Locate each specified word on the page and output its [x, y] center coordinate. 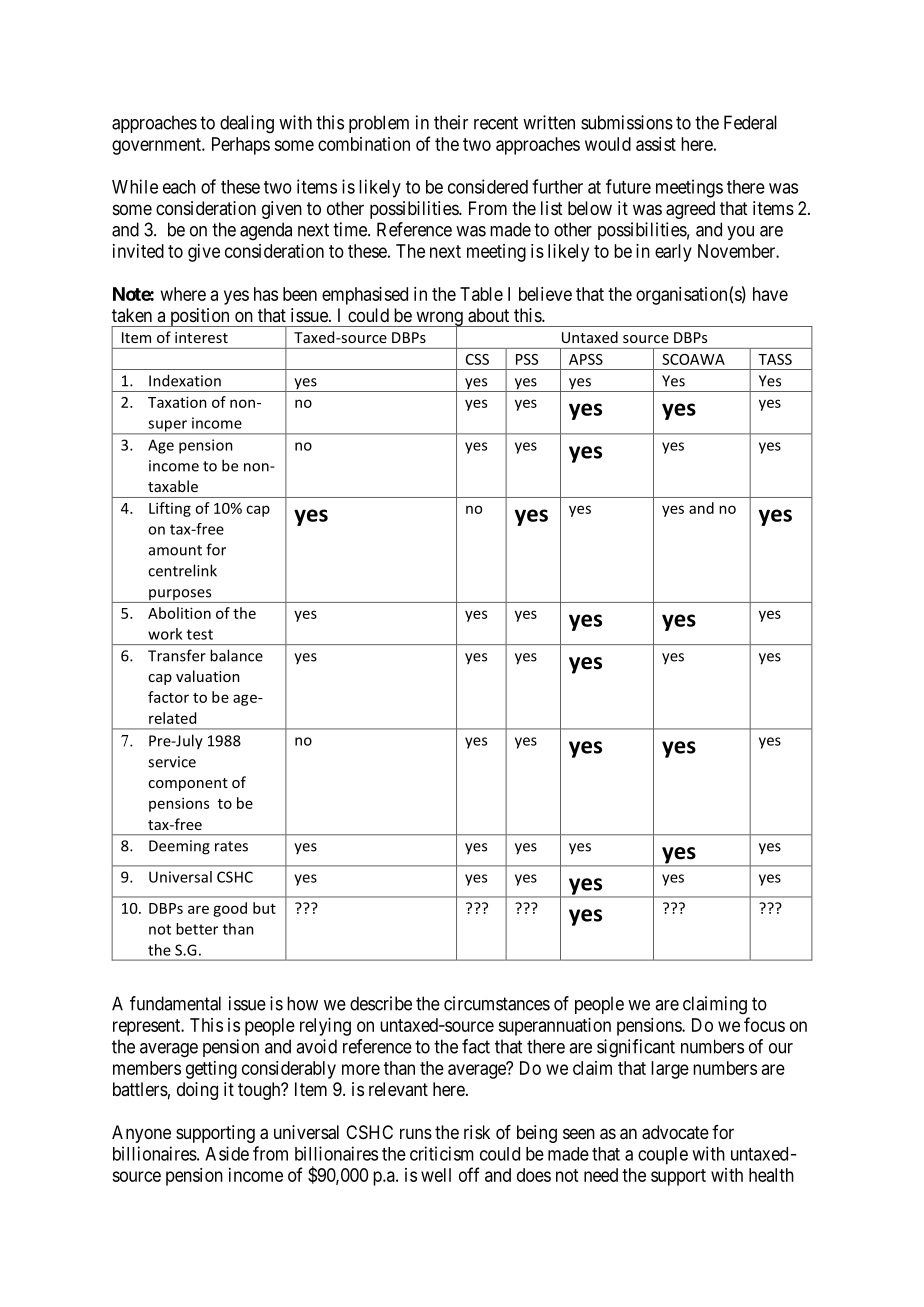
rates [231, 846]
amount [175, 550]
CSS [477, 359]
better [197, 929]
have [770, 294]
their [451, 122]
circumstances [497, 1003]
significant [636, 1048]
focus [764, 1024]
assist [656, 144]
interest [201, 337]
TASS [775, 359]
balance [236, 655]
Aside [227, 1153]
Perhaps [241, 146]
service [172, 762]
